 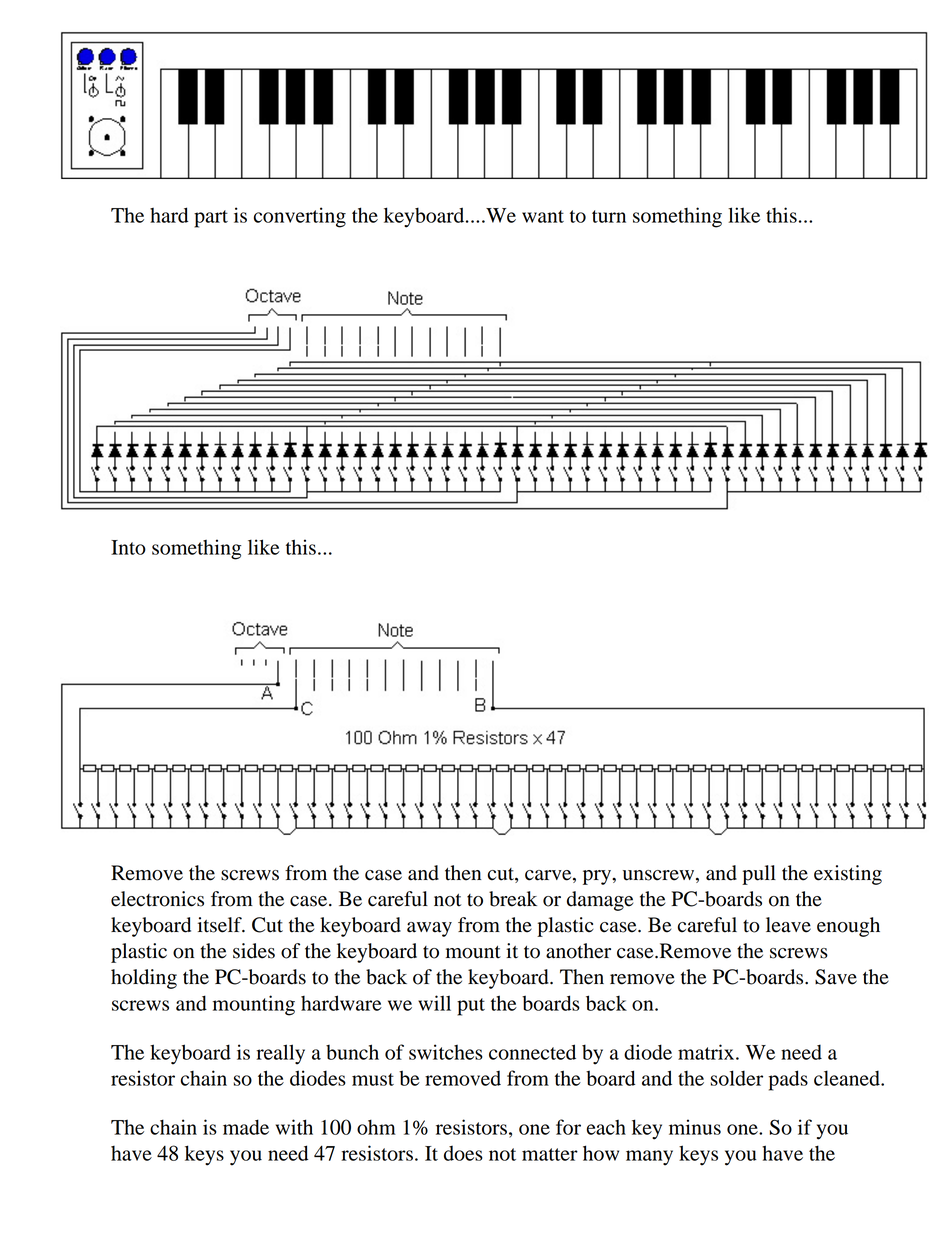 I want to click on want, so click(x=543, y=216).
